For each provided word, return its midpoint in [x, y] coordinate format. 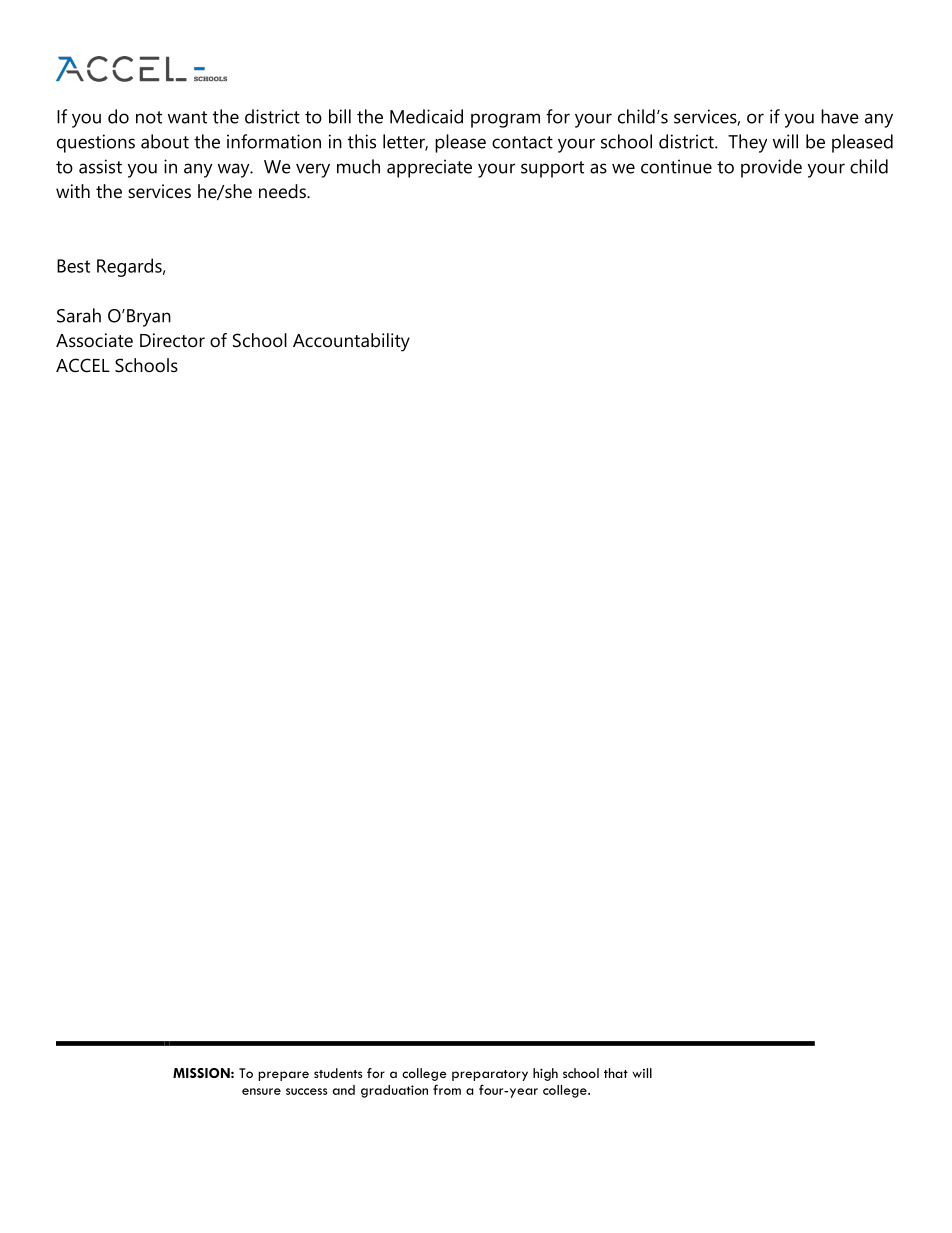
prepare [283, 1076]
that [616, 1073]
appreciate [429, 168]
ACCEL [83, 365]
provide [771, 168]
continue [676, 166]
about [165, 141]
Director [172, 340]
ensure [261, 1091]
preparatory [490, 1075]
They [747, 143]
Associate [94, 340]
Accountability [351, 342]
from [447, 1089]
